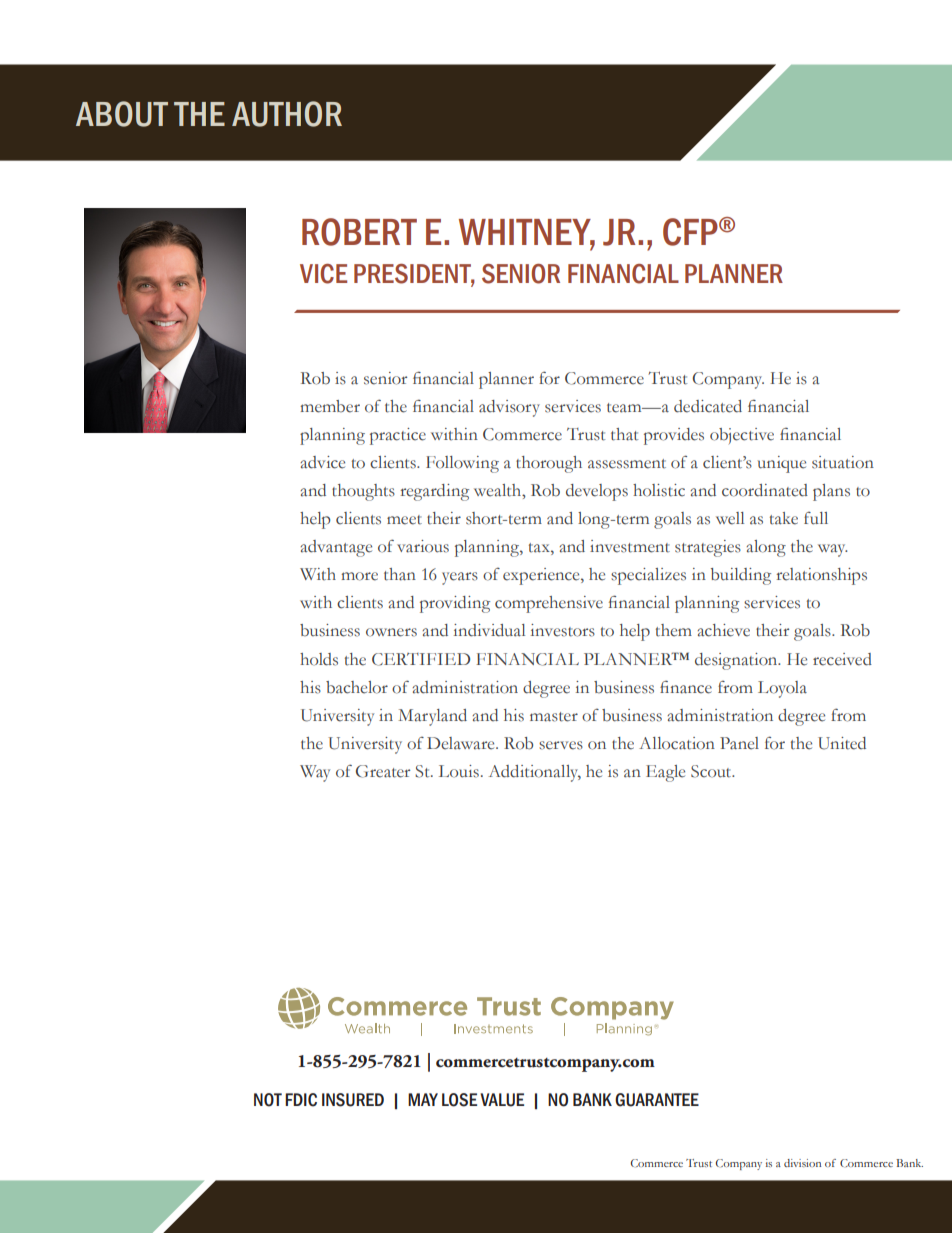  Describe the element at coordinates (502, 1100) in the screenshot. I see `VALUE` at that location.
